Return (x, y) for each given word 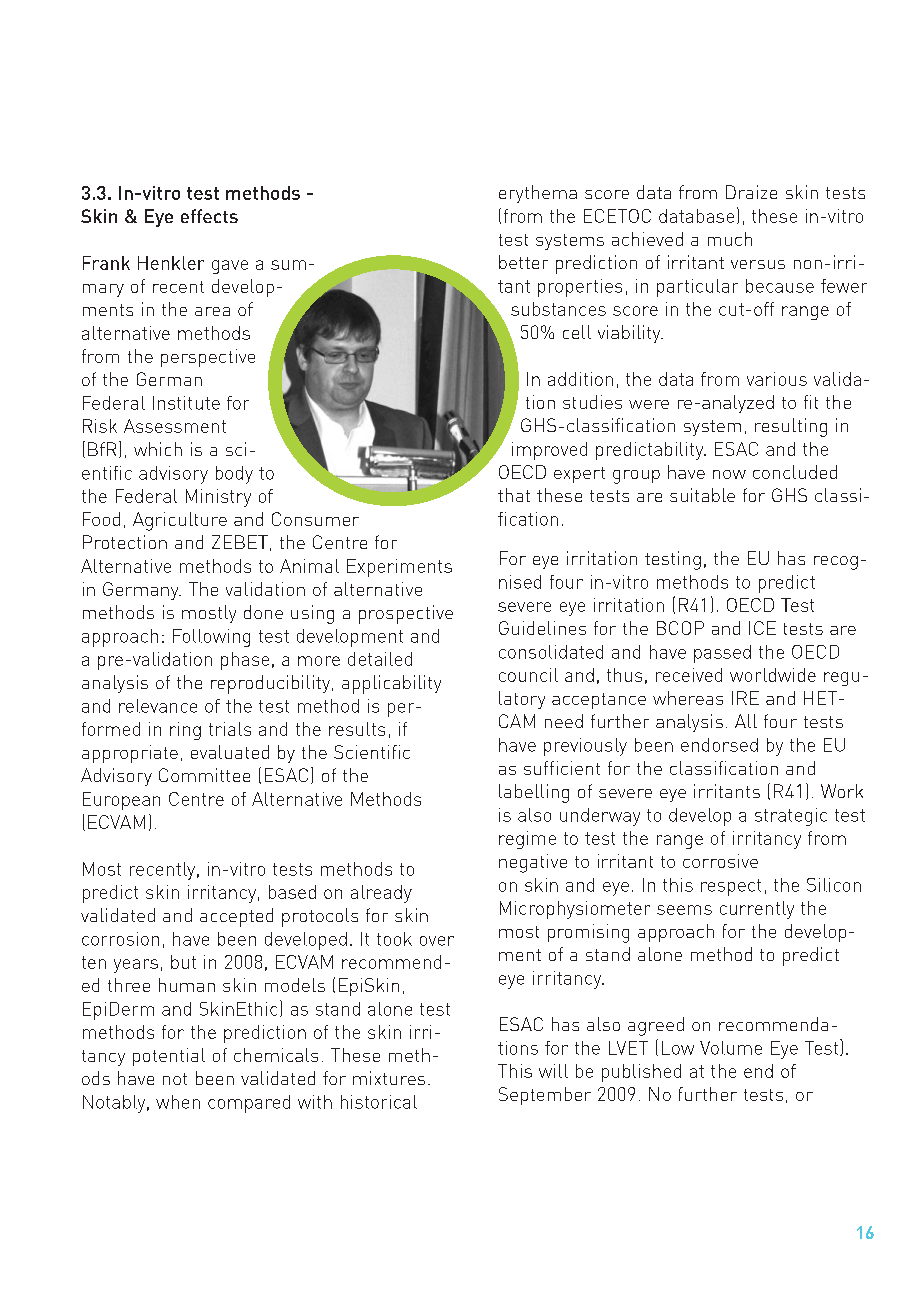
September (545, 1096)
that (514, 495)
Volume (731, 1048)
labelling (534, 793)
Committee (204, 775)
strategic (791, 817)
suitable (702, 495)
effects (209, 216)
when (178, 1102)
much (730, 239)
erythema (538, 194)
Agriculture (180, 521)
